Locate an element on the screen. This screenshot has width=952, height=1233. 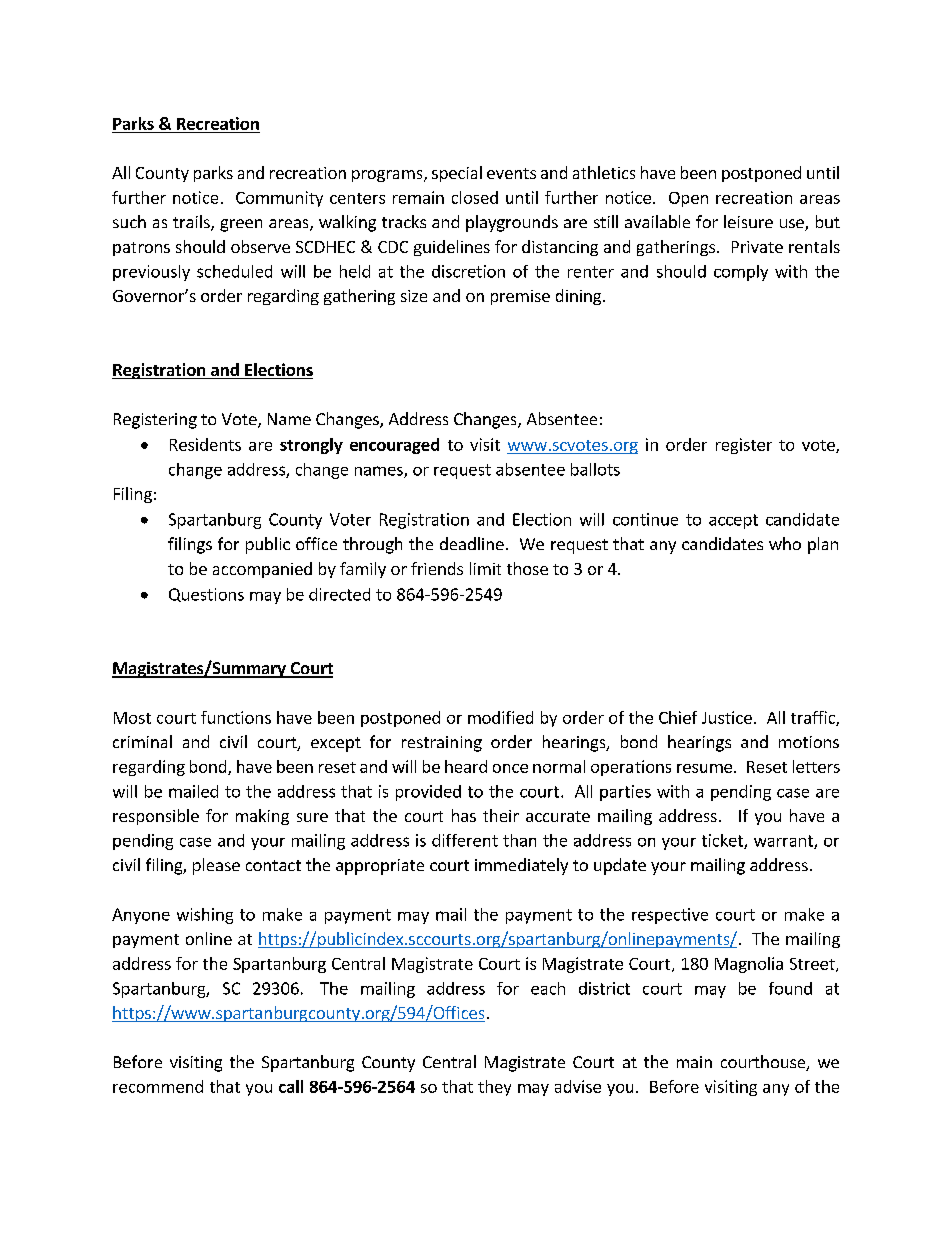
encouraged is located at coordinates (394, 446).
